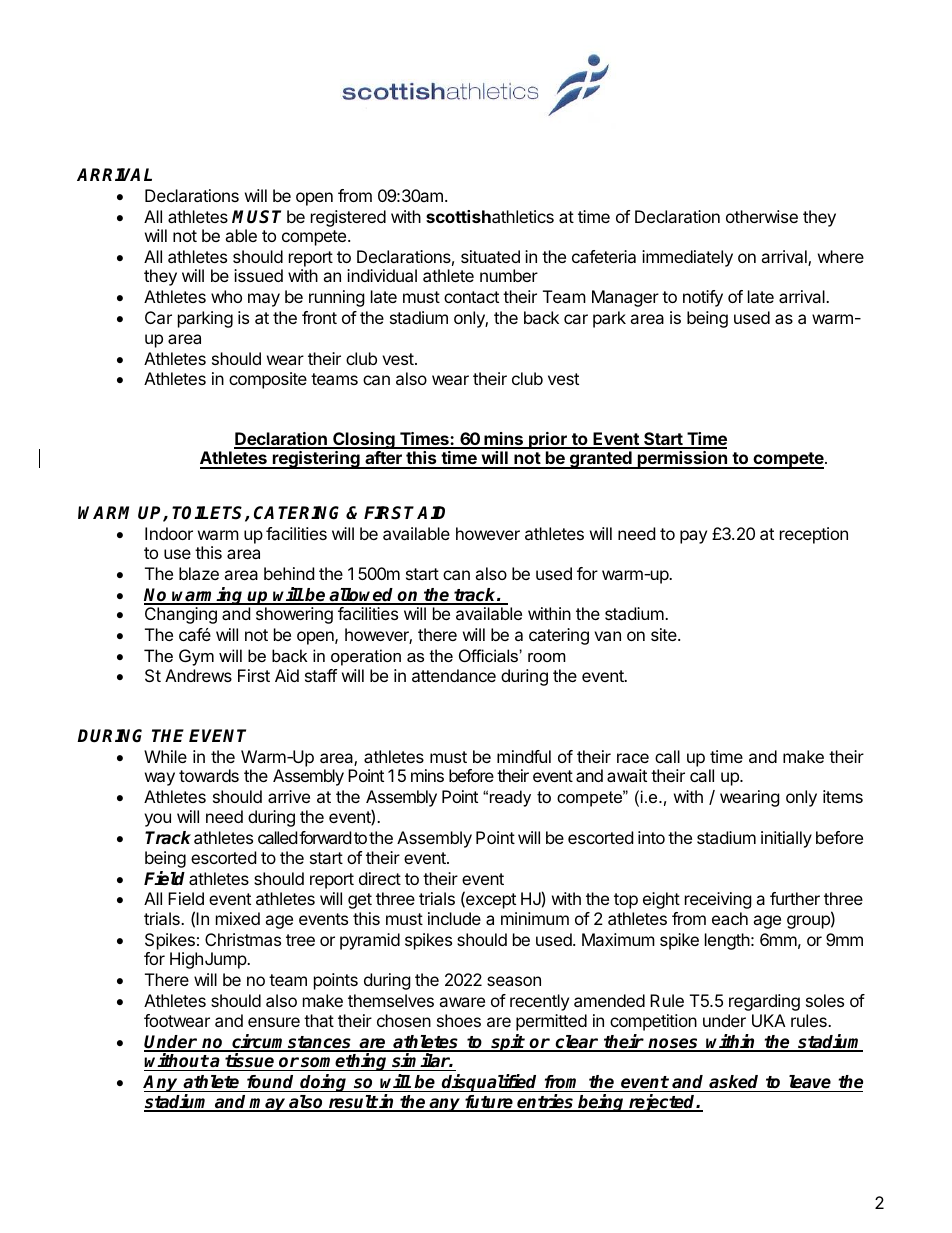 Image resolution: width=952 pixels, height=1233 pixels. Describe the element at coordinates (524, 756) in the document. I see `mindful` at that location.
